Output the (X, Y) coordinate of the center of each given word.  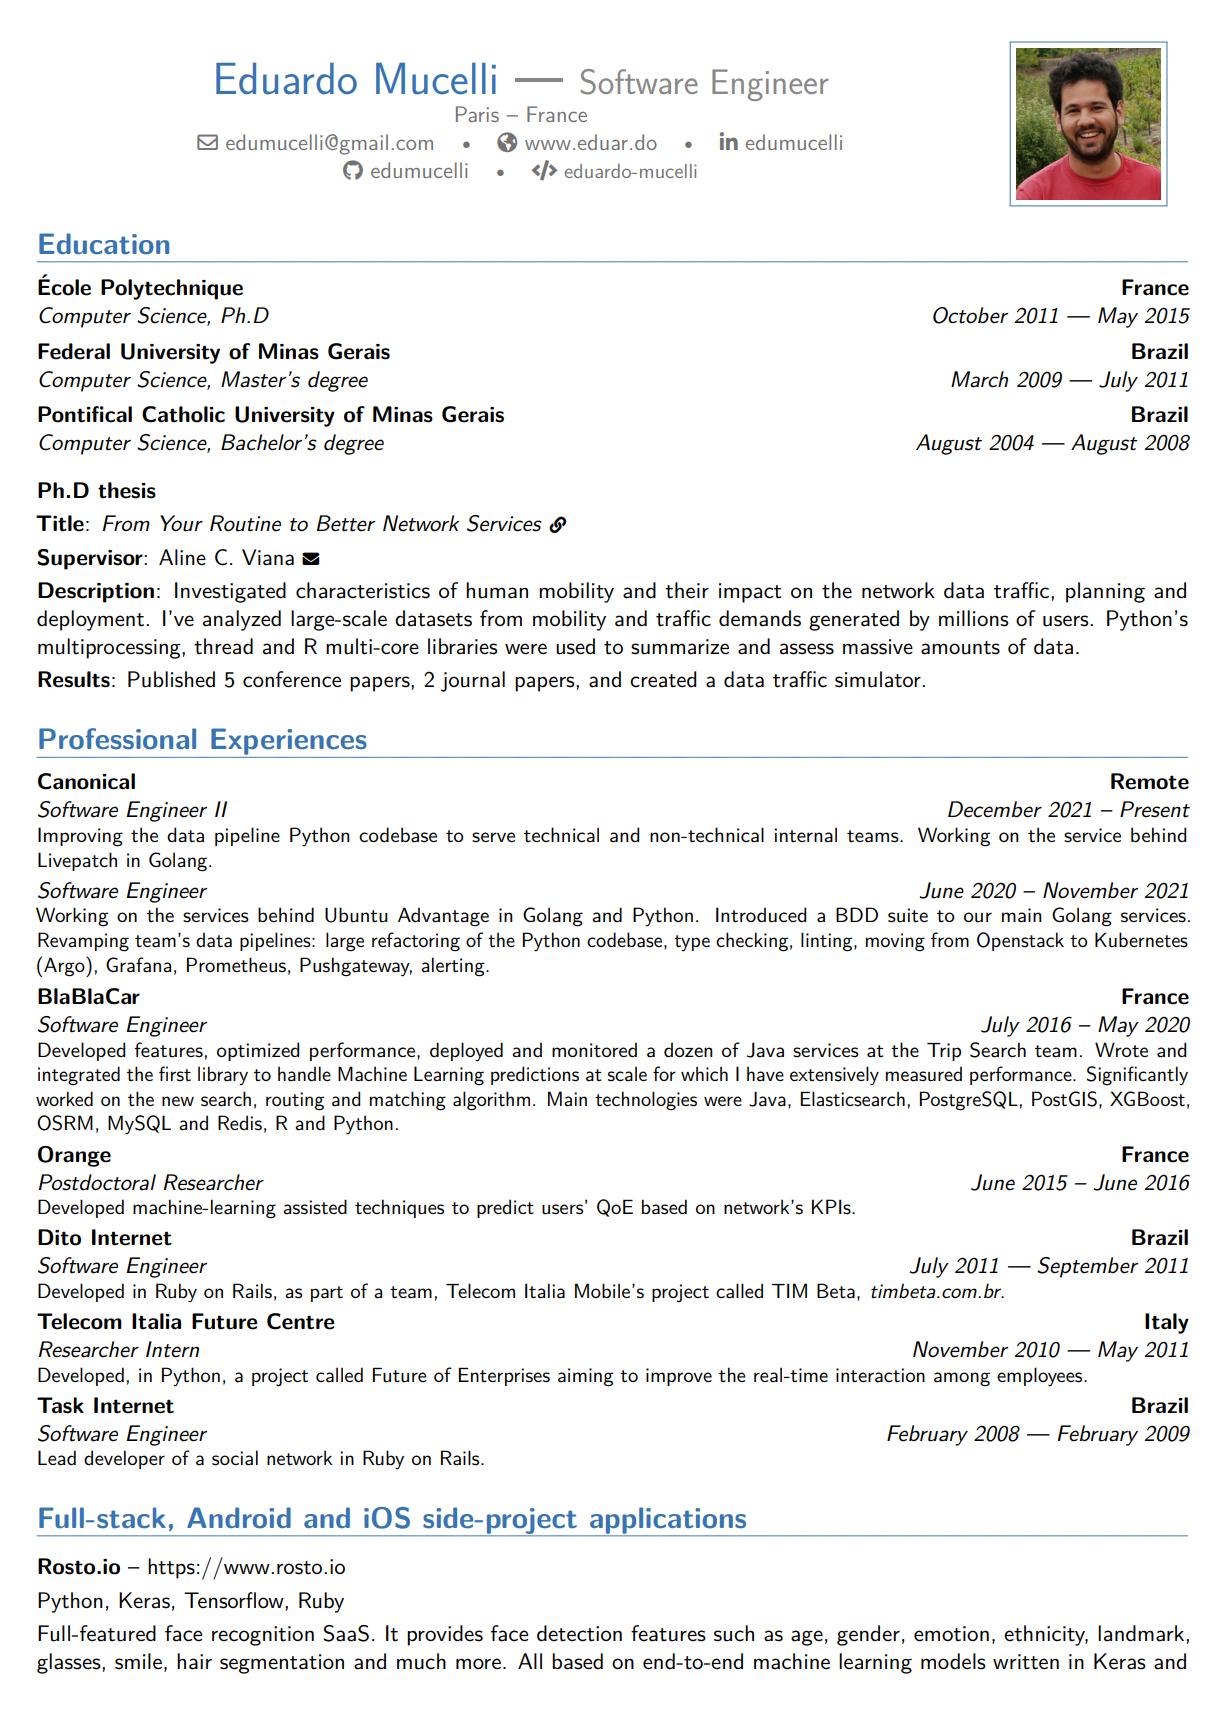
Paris (477, 114)
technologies (646, 1101)
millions (974, 618)
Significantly (1137, 1076)
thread (223, 646)
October (970, 315)
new (178, 1101)
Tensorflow (235, 1600)
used (575, 646)
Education (104, 244)
